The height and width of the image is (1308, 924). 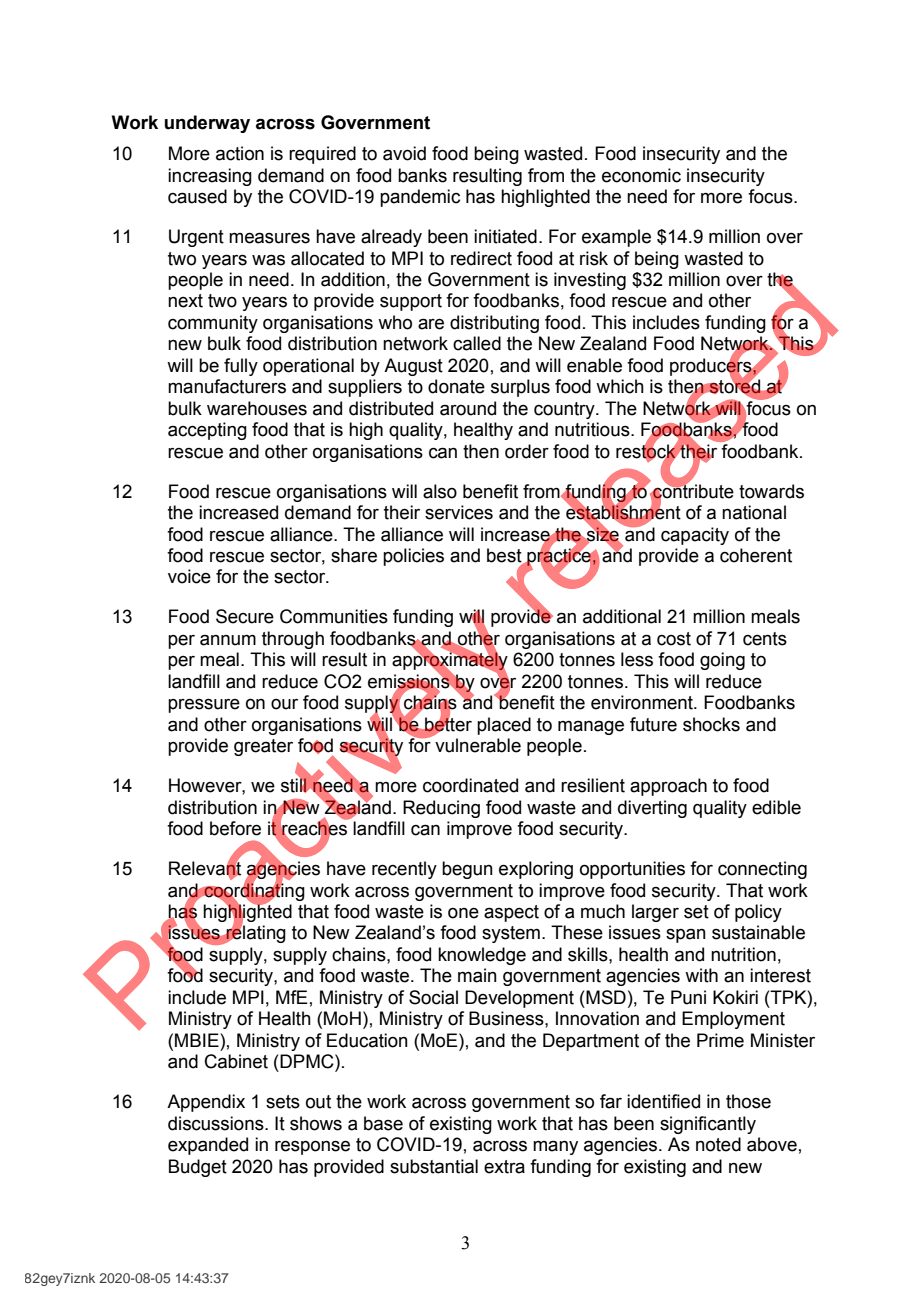 What do you see at coordinates (257, 408) in the image?
I see `warehouses` at bounding box center [257, 408].
